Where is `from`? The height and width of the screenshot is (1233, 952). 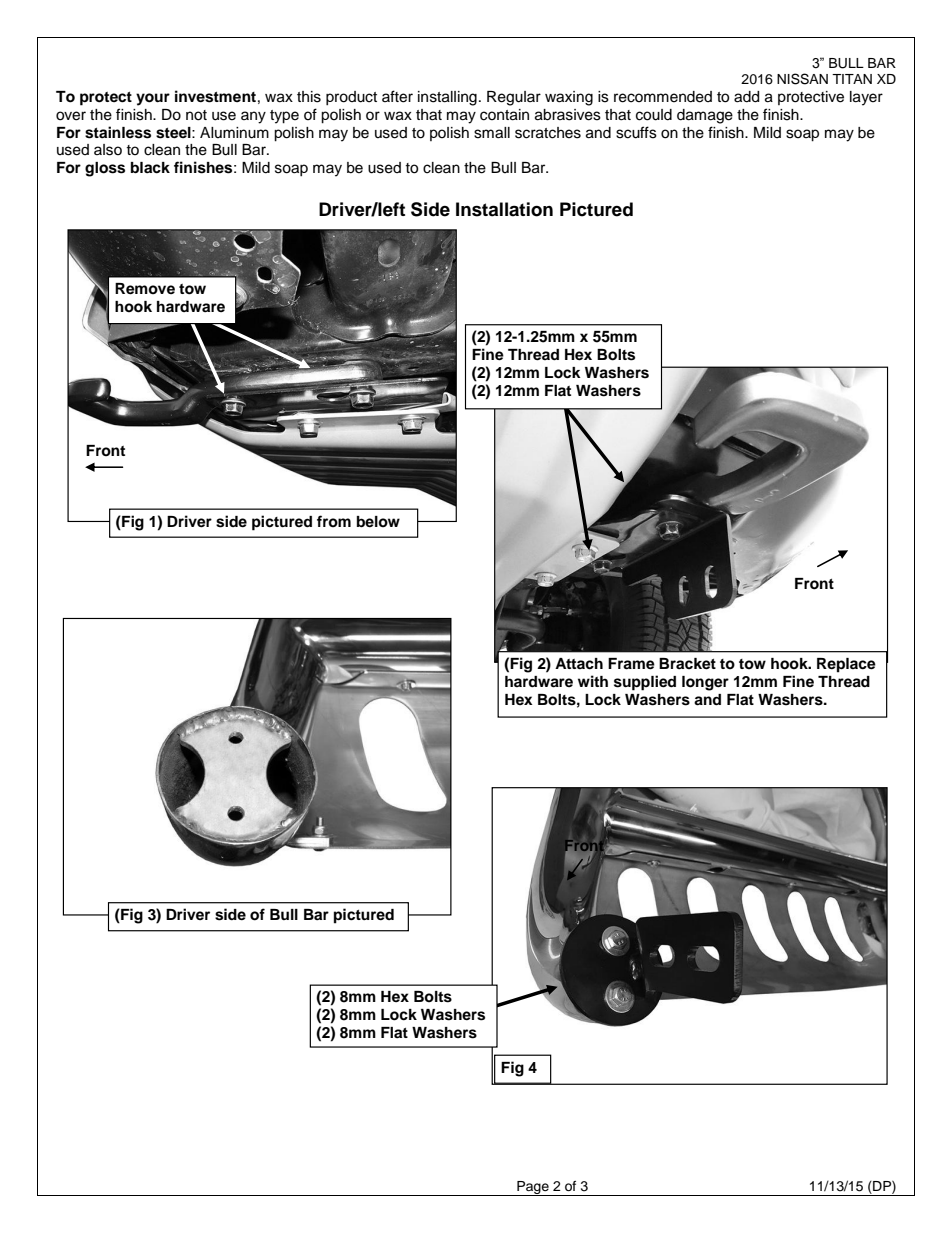 from is located at coordinates (334, 521).
